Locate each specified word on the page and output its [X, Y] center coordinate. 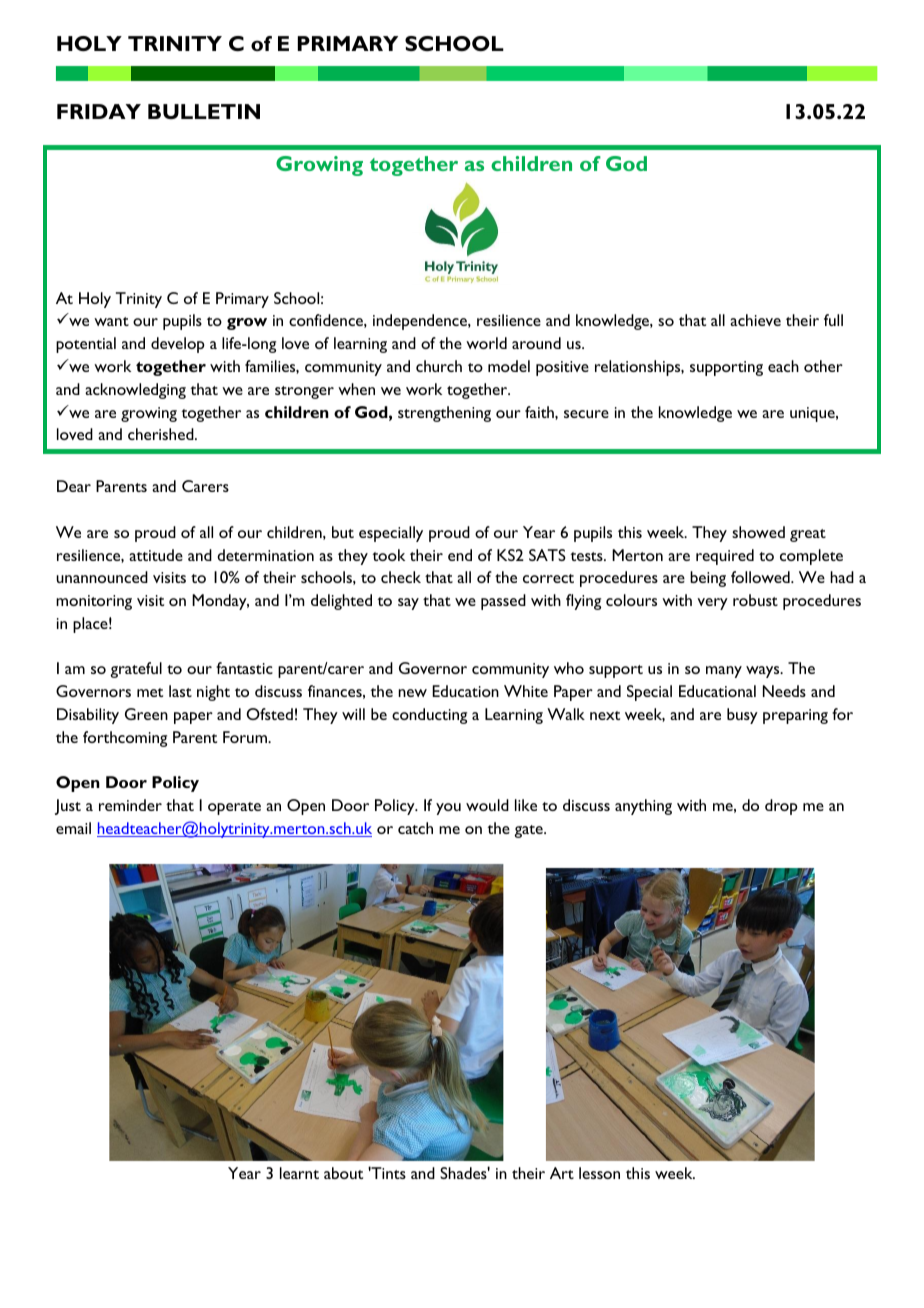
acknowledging [135, 391]
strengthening [444, 414]
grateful [136, 670]
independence [421, 322]
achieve [755, 320]
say [408, 604]
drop [781, 807]
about [343, 1173]
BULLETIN [204, 111]
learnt [299, 1173]
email [73, 828]
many [724, 672]
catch [415, 828]
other [823, 366]
